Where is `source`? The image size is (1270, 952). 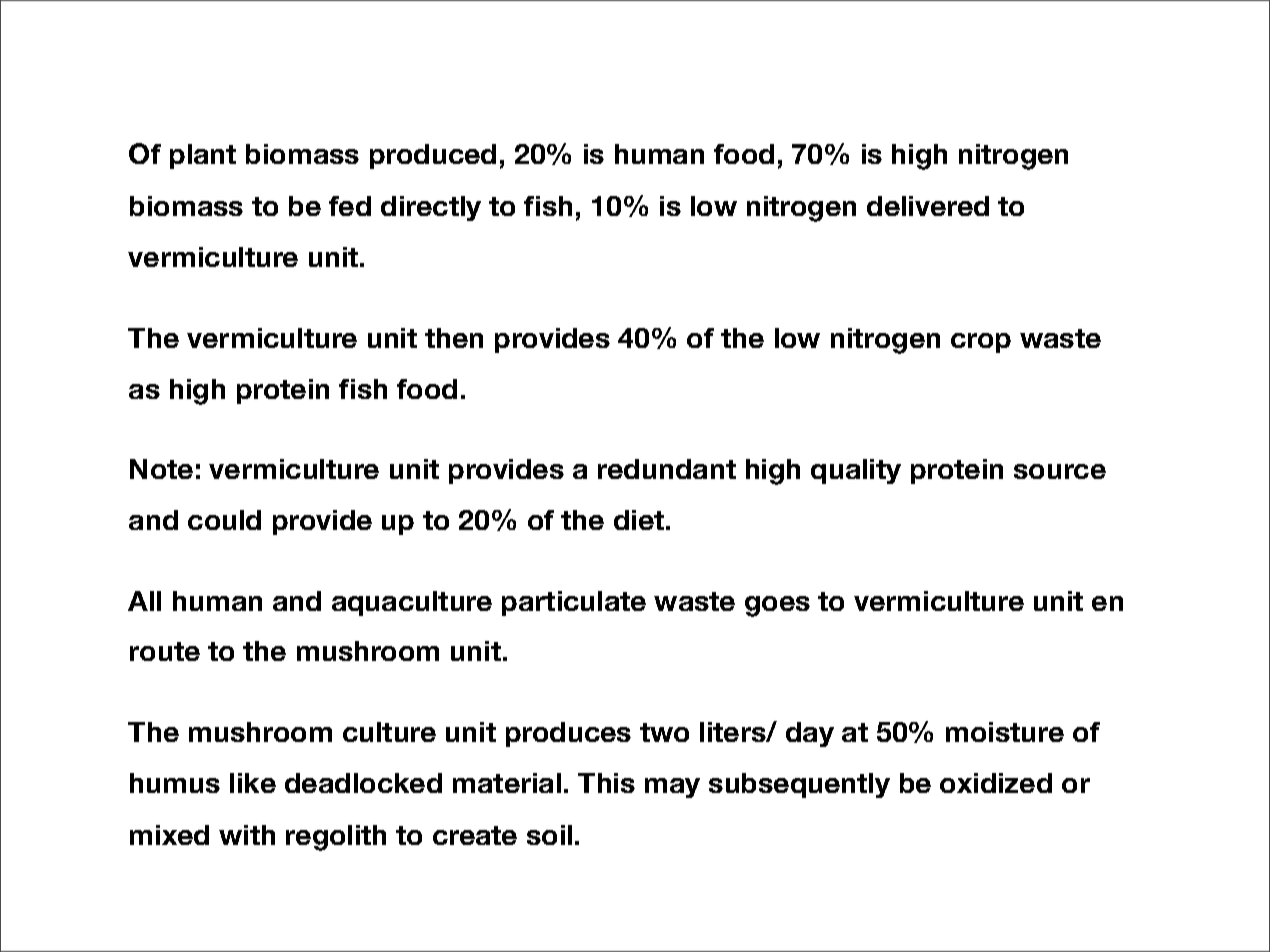 source is located at coordinates (1060, 471).
